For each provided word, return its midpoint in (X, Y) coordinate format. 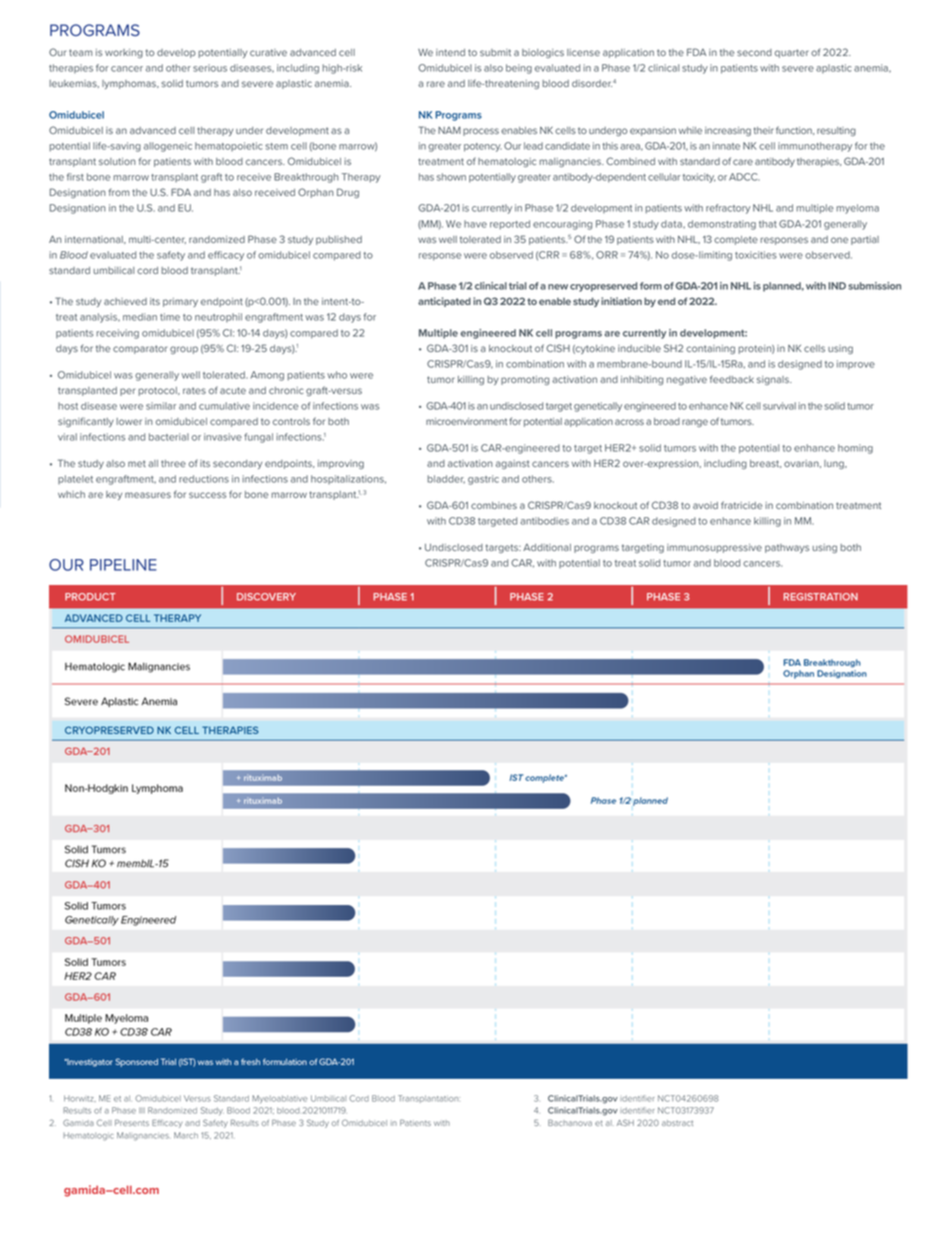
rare (436, 84)
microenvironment (466, 421)
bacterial (169, 437)
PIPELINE (123, 565)
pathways (787, 548)
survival (779, 406)
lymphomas (130, 84)
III (142, 1110)
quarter (792, 53)
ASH (625, 1122)
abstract (677, 1123)
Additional (547, 547)
